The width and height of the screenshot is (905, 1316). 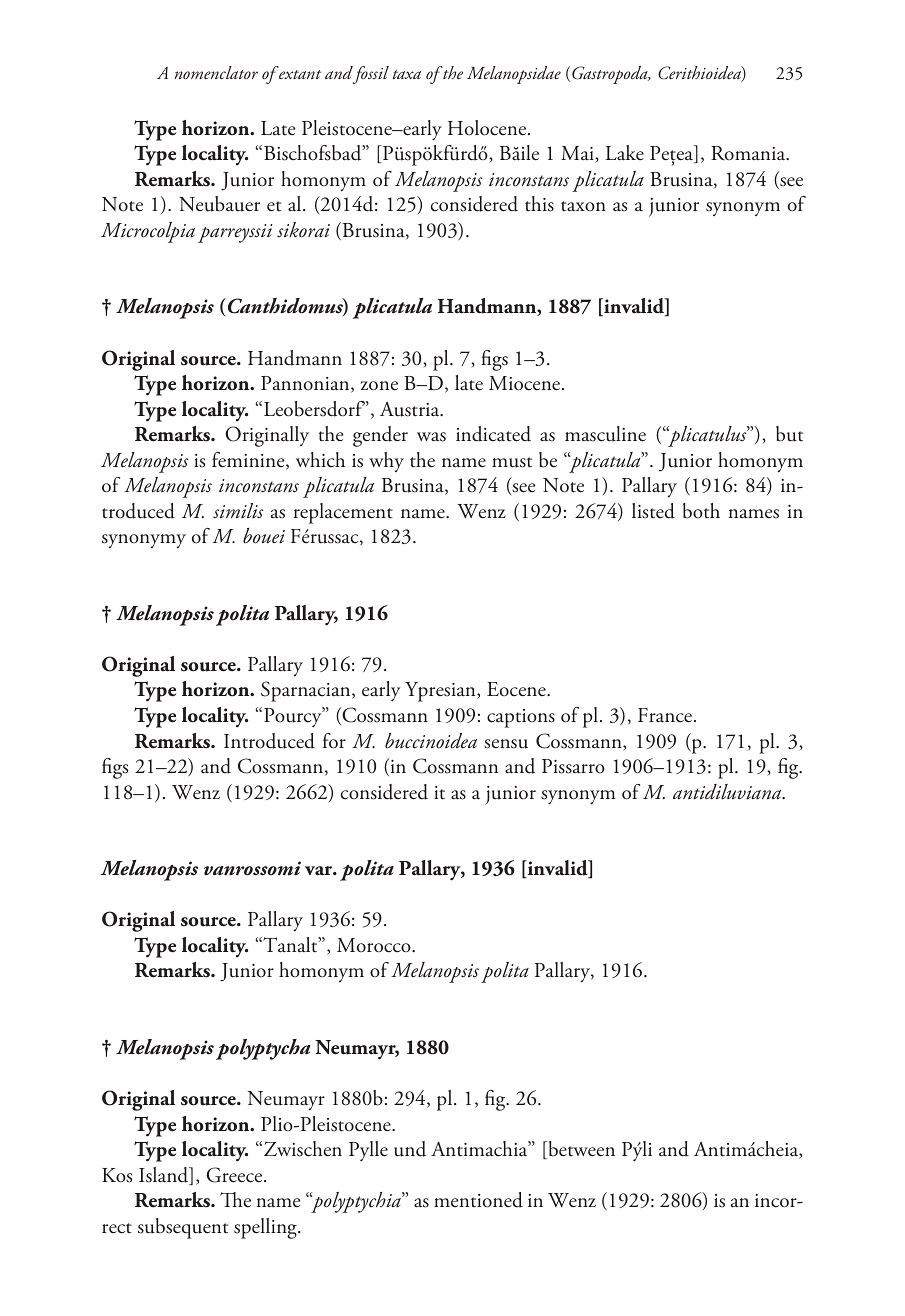 I want to click on Island, so click(x=165, y=1176).
